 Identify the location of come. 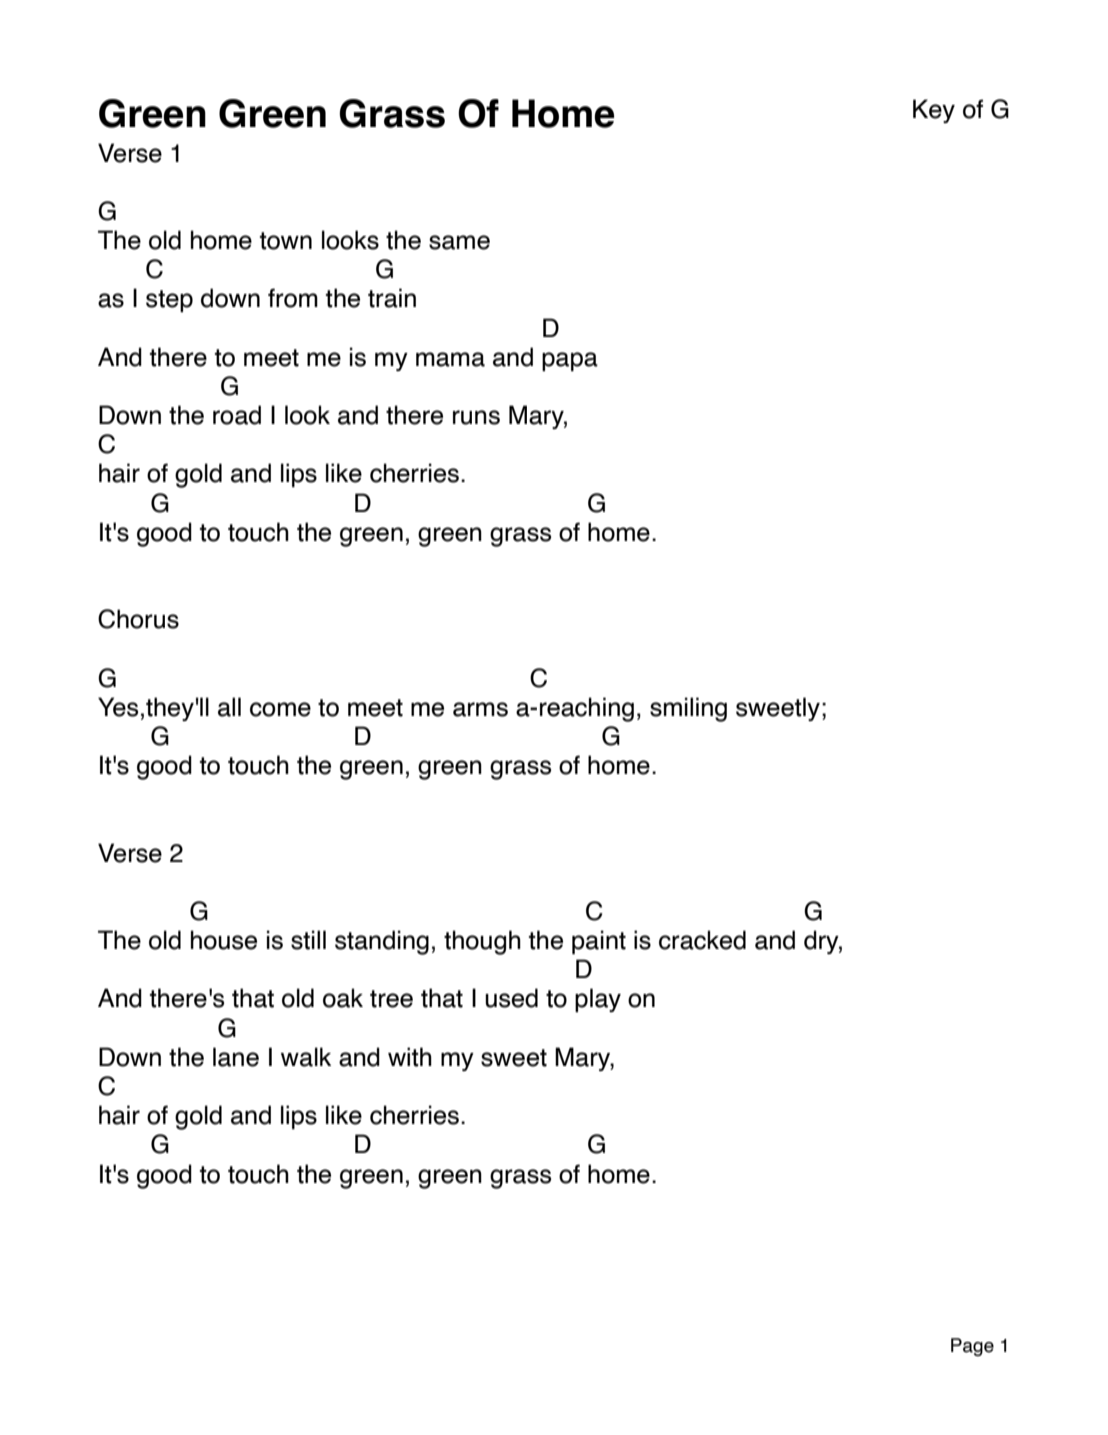
(280, 709).
